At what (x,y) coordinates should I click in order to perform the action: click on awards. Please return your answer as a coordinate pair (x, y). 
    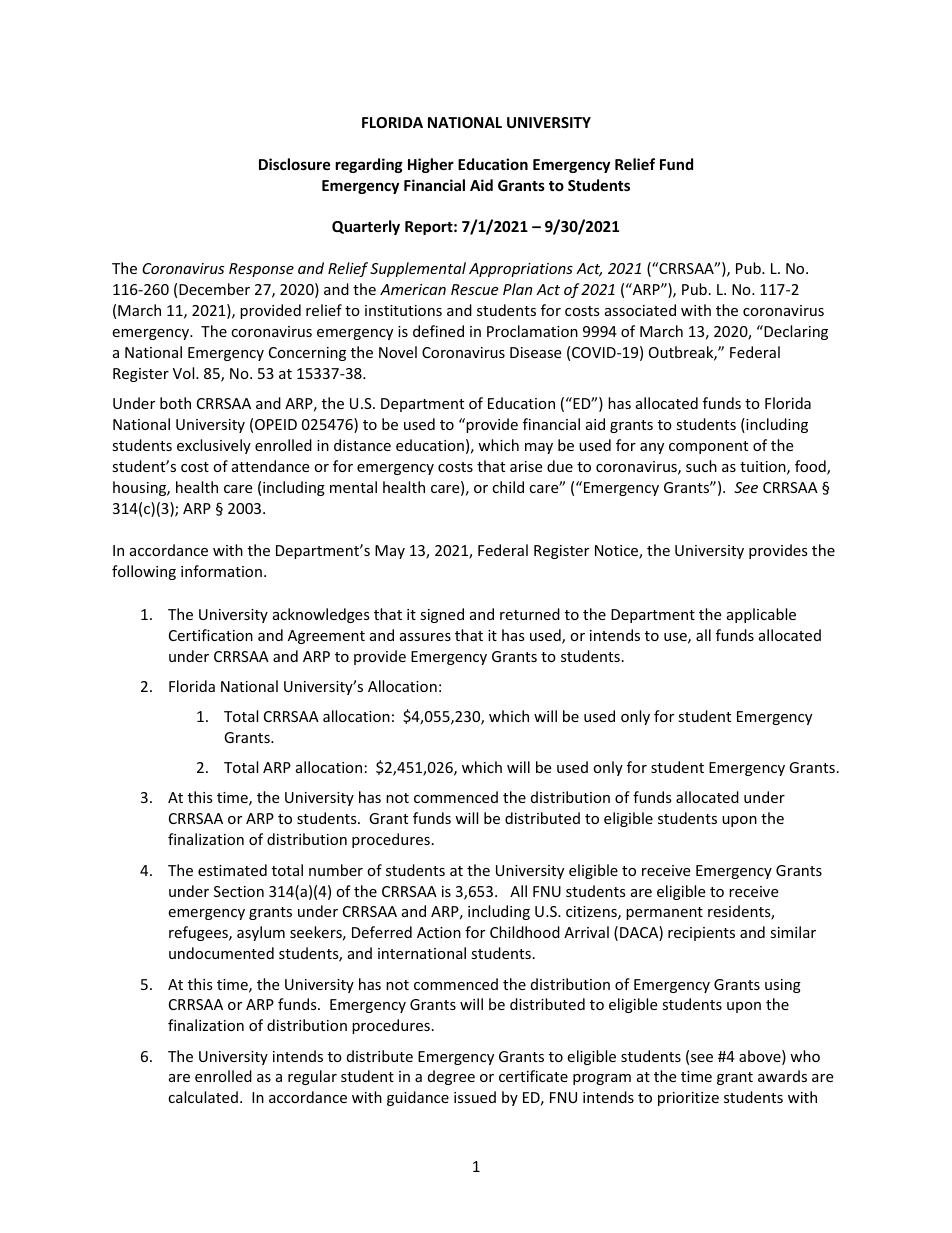
    Looking at the image, I should click on (782, 1076).
